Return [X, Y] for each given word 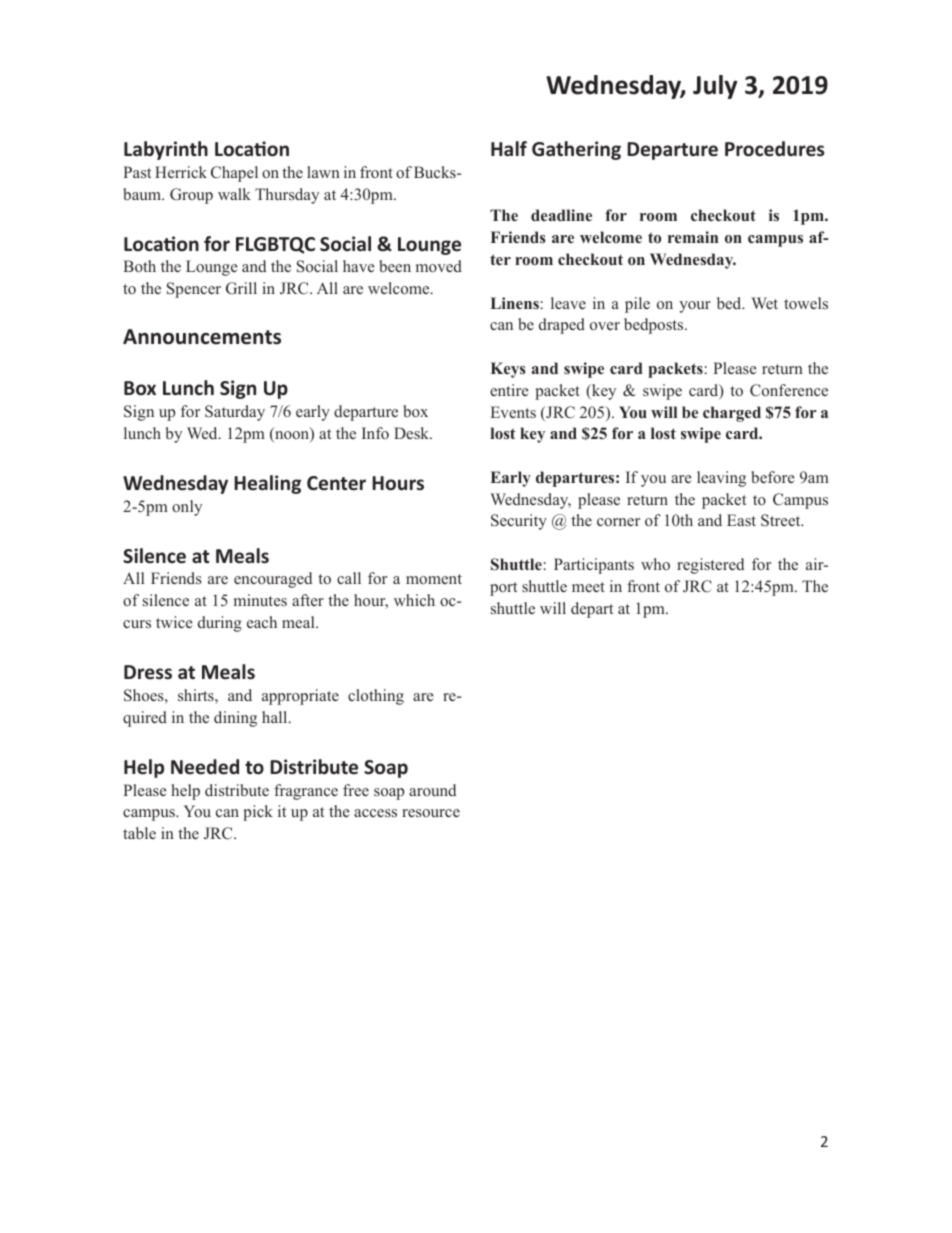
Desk [413, 433]
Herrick [181, 172]
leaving [721, 479]
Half [509, 148]
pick [258, 813]
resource [431, 813]
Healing [267, 484]
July [715, 87]
